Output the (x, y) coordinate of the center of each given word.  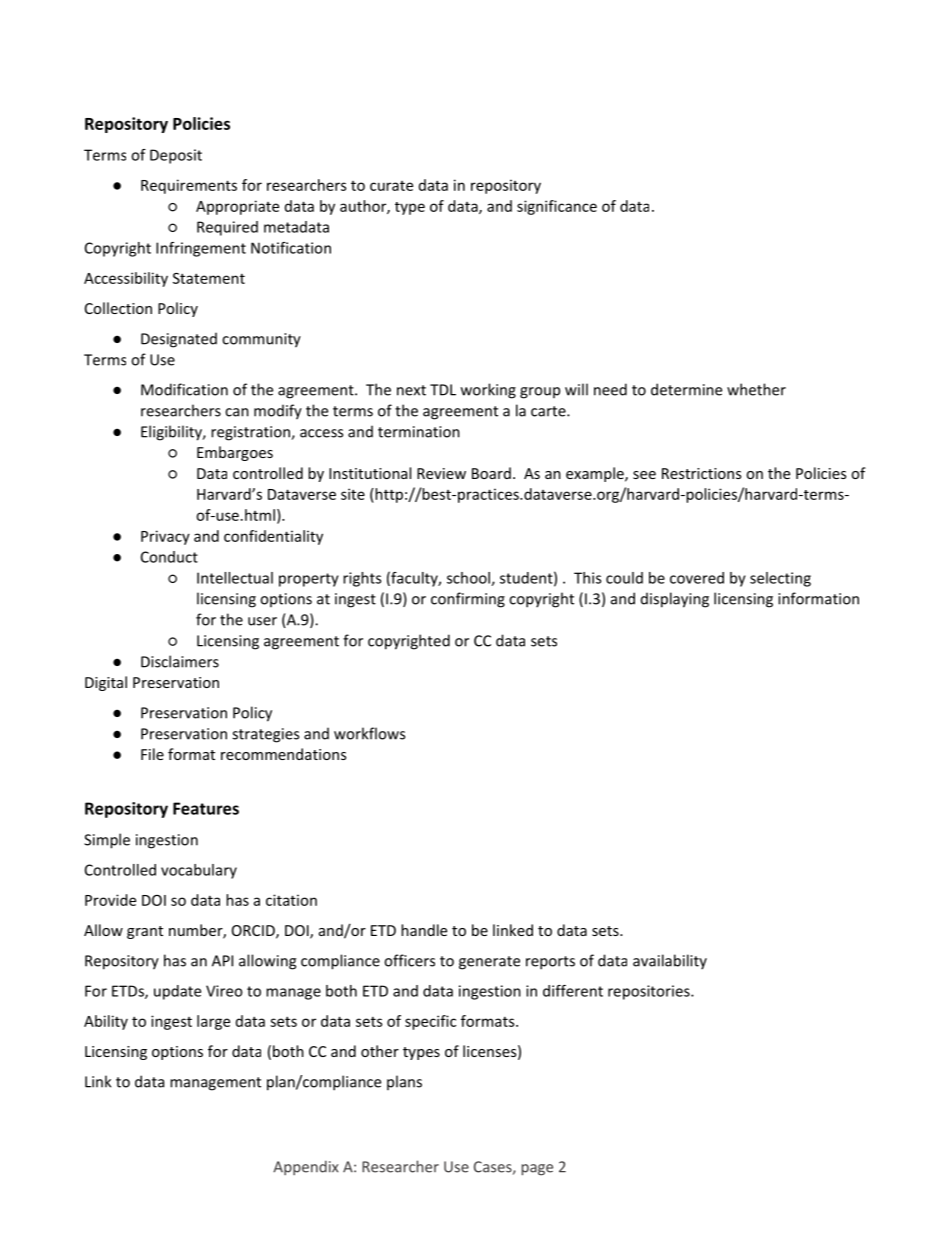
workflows (369, 733)
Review (441, 473)
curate (391, 186)
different (573, 991)
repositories (650, 992)
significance (557, 207)
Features (206, 808)
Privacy (165, 537)
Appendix (305, 1167)
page (537, 1170)
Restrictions (701, 473)
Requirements (189, 186)
